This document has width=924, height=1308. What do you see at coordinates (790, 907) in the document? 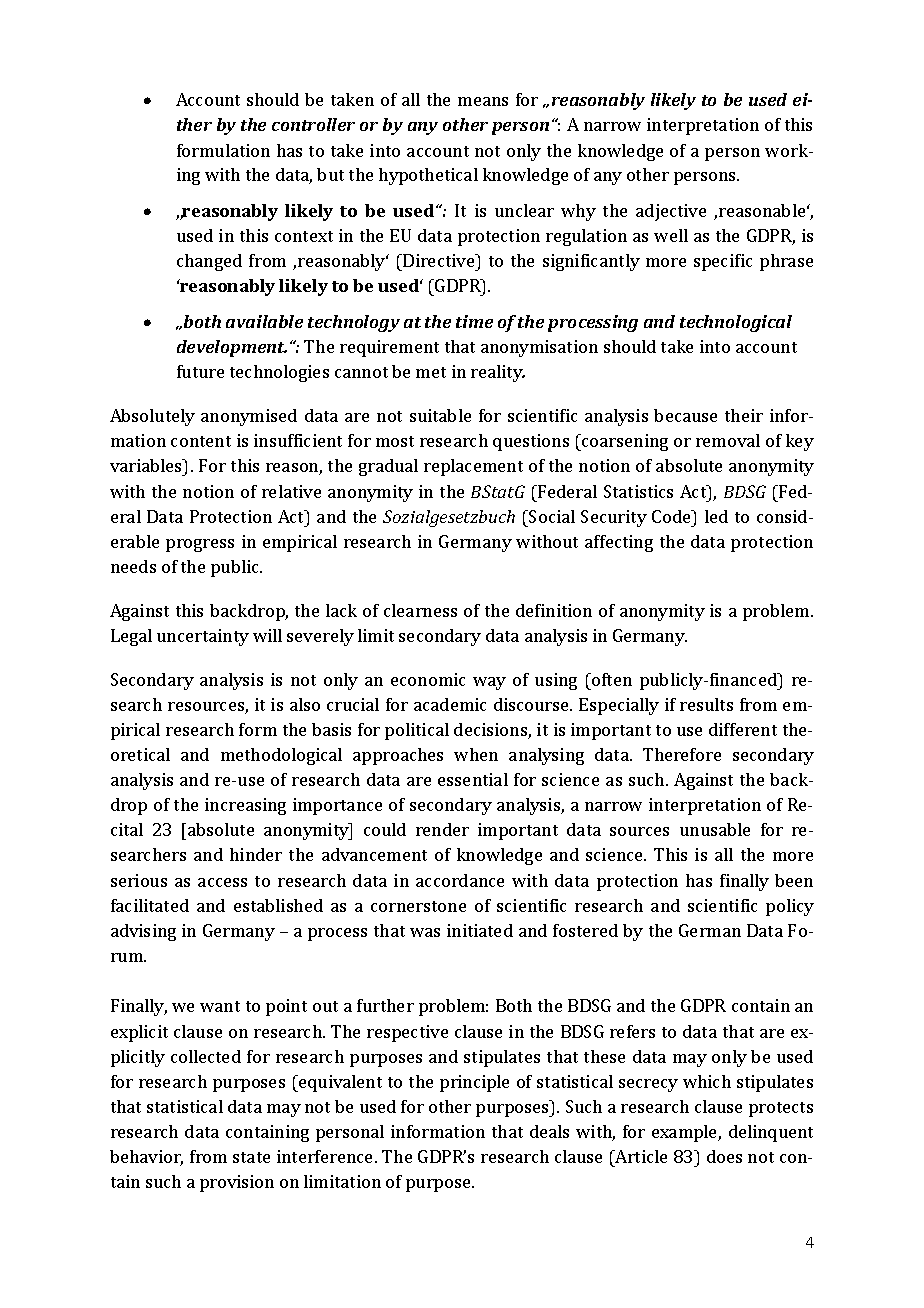
I see `policy` at bounding box center [790, 907].
